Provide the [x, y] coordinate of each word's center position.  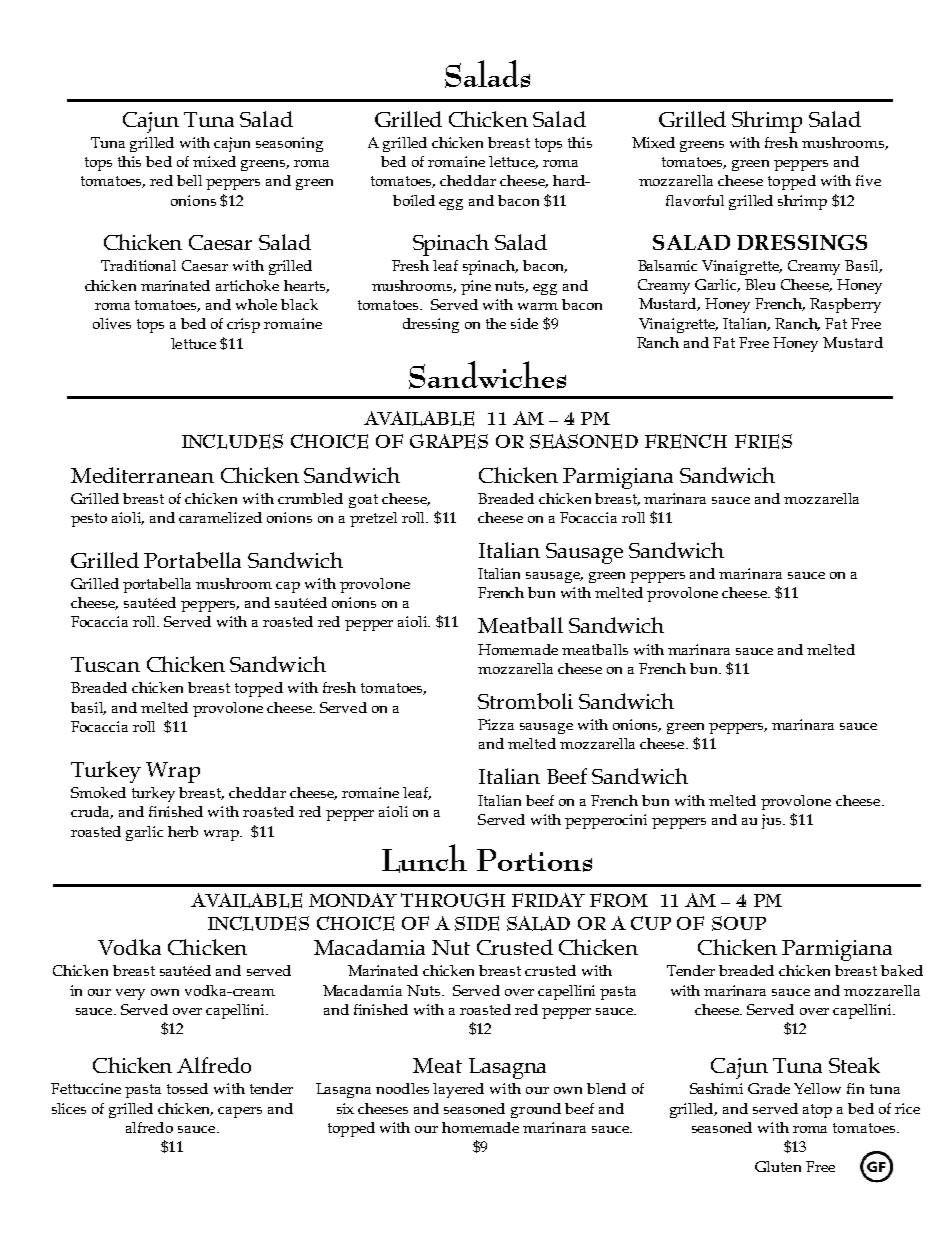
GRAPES [449, 441]
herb [183, 831]
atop [817, 1111]
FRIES [763, 441]
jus [773, 821]
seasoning [289, 144]
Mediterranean [142, 475]
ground [536, 1110]
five [868, 180]
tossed [187, 1088]
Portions [534, 860]
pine [476, 287]
